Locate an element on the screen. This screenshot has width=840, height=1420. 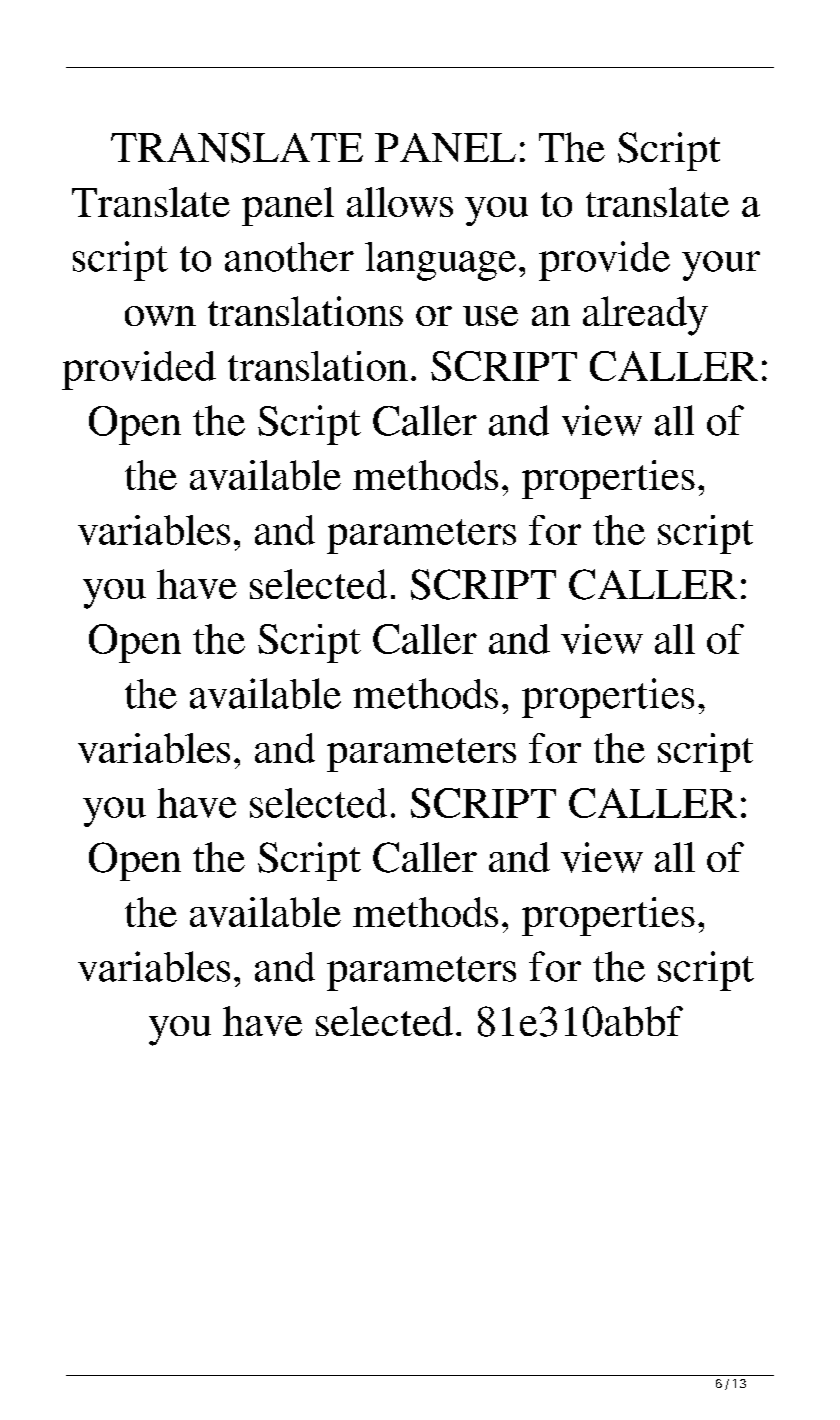
own is located at coordinates (160, 316).
